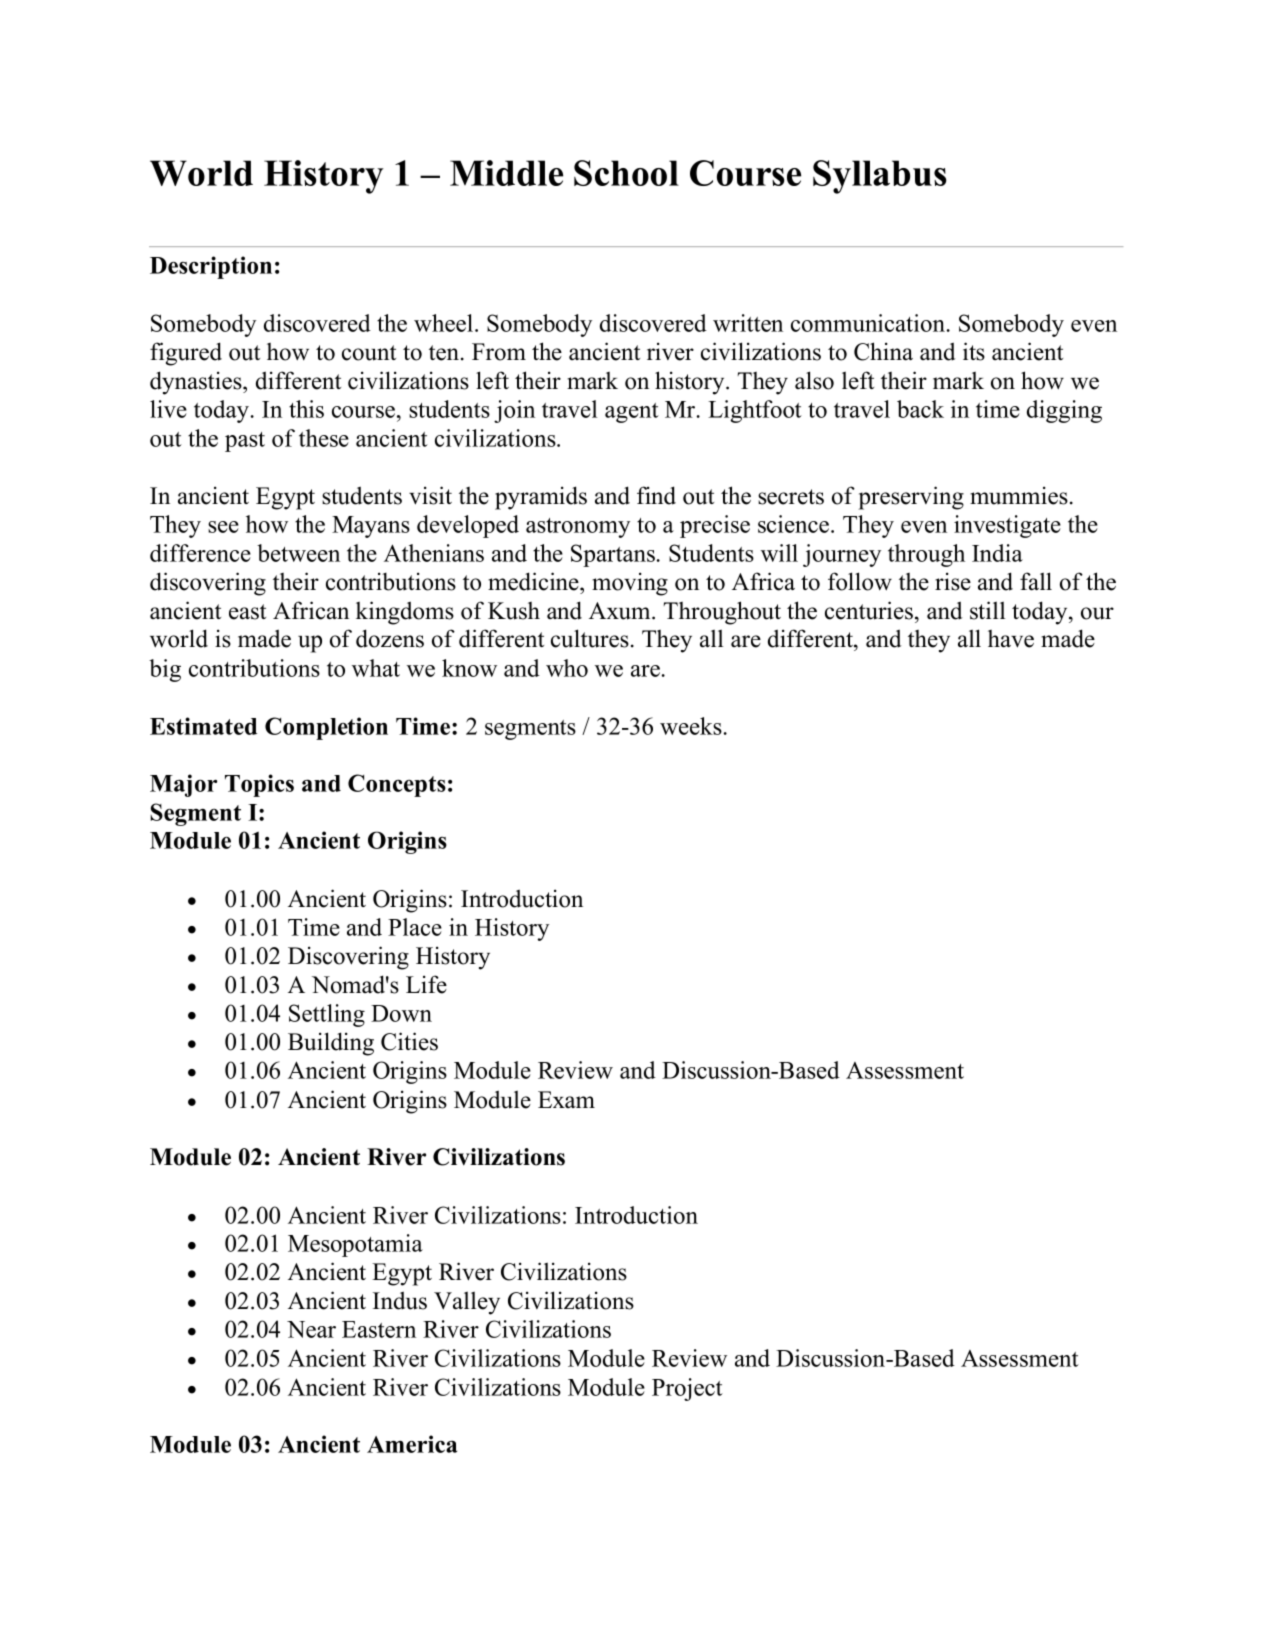  I want to click on Description, so click(211, 267).
